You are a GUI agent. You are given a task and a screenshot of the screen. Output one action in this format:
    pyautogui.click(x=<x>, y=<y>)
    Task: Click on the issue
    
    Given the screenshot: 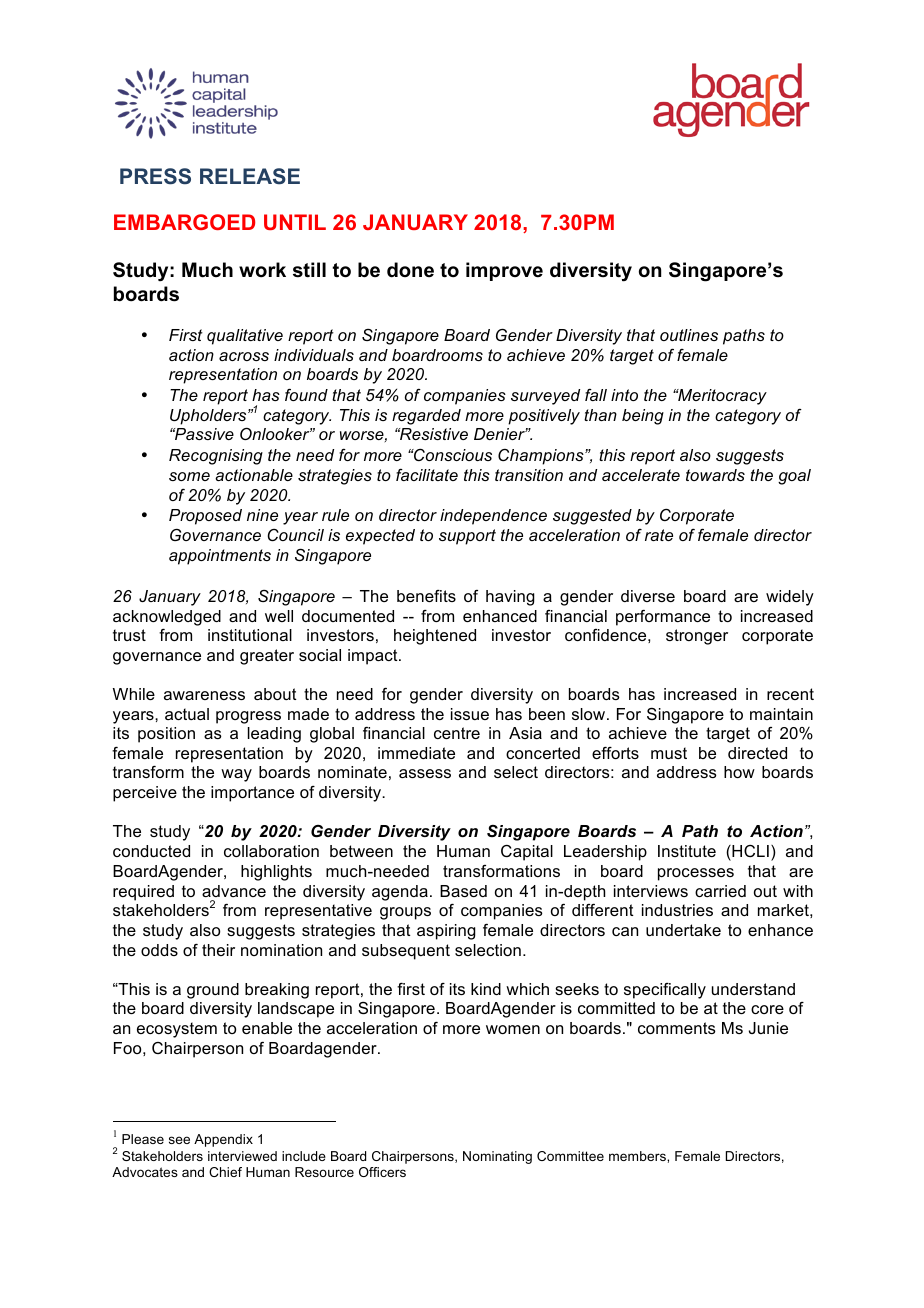 What is the action you would take?
    pyautogui.click(x=470, y=714)
